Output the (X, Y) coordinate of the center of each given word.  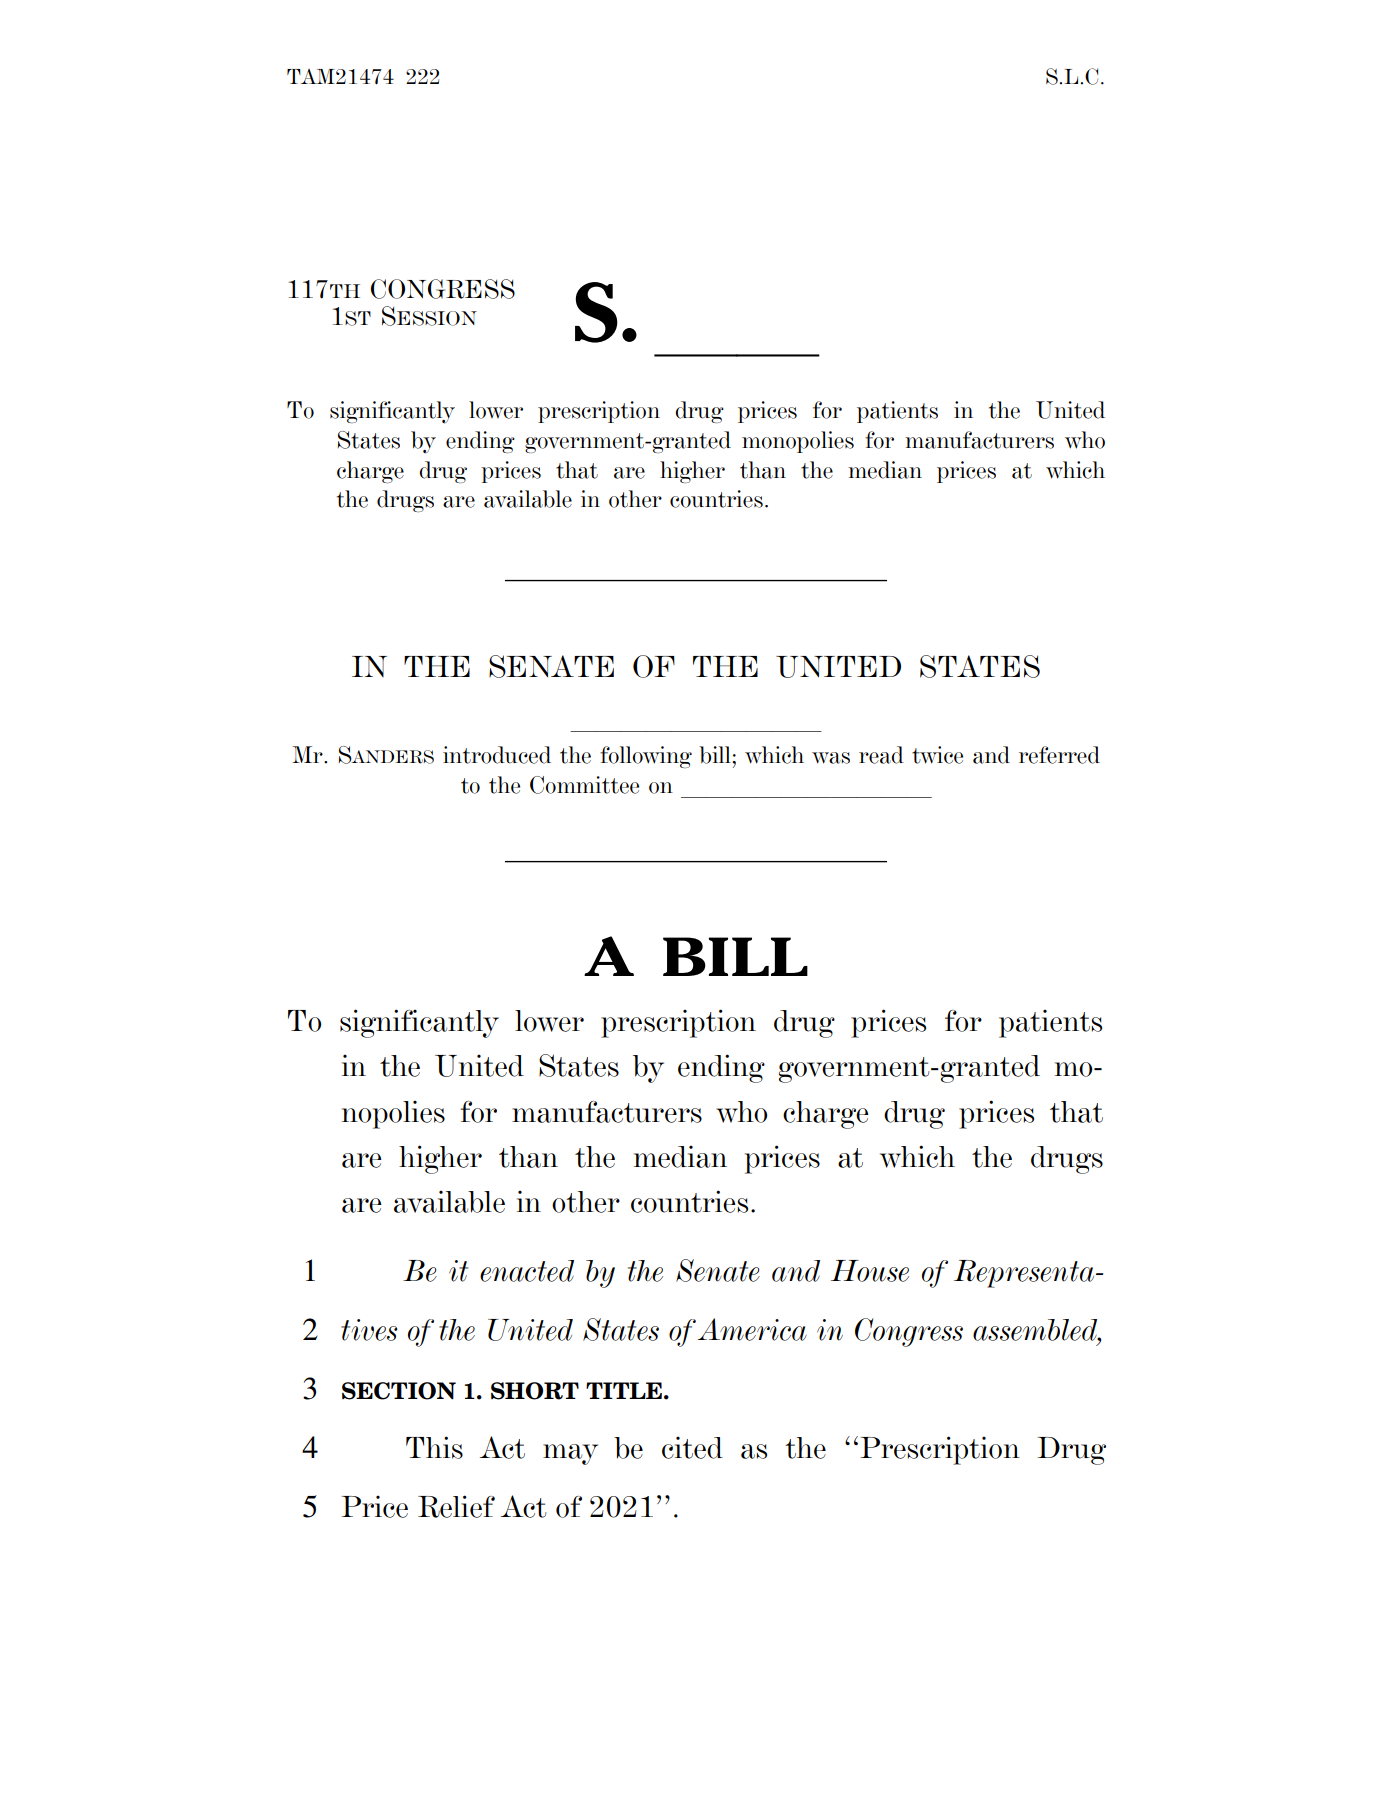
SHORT (535, 1391)
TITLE (624, 1390)
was (831, 758)
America (752, 1329)
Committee (584, 785)
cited (692, 1447)
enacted (527, 1271)
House (870, 1271)
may (570, 1454)
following (646, 757)
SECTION (399, 1391)
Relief (456, 1506)
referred (1059, 755)
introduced (497, 755)
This (434, 1447)
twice (937, 755)
